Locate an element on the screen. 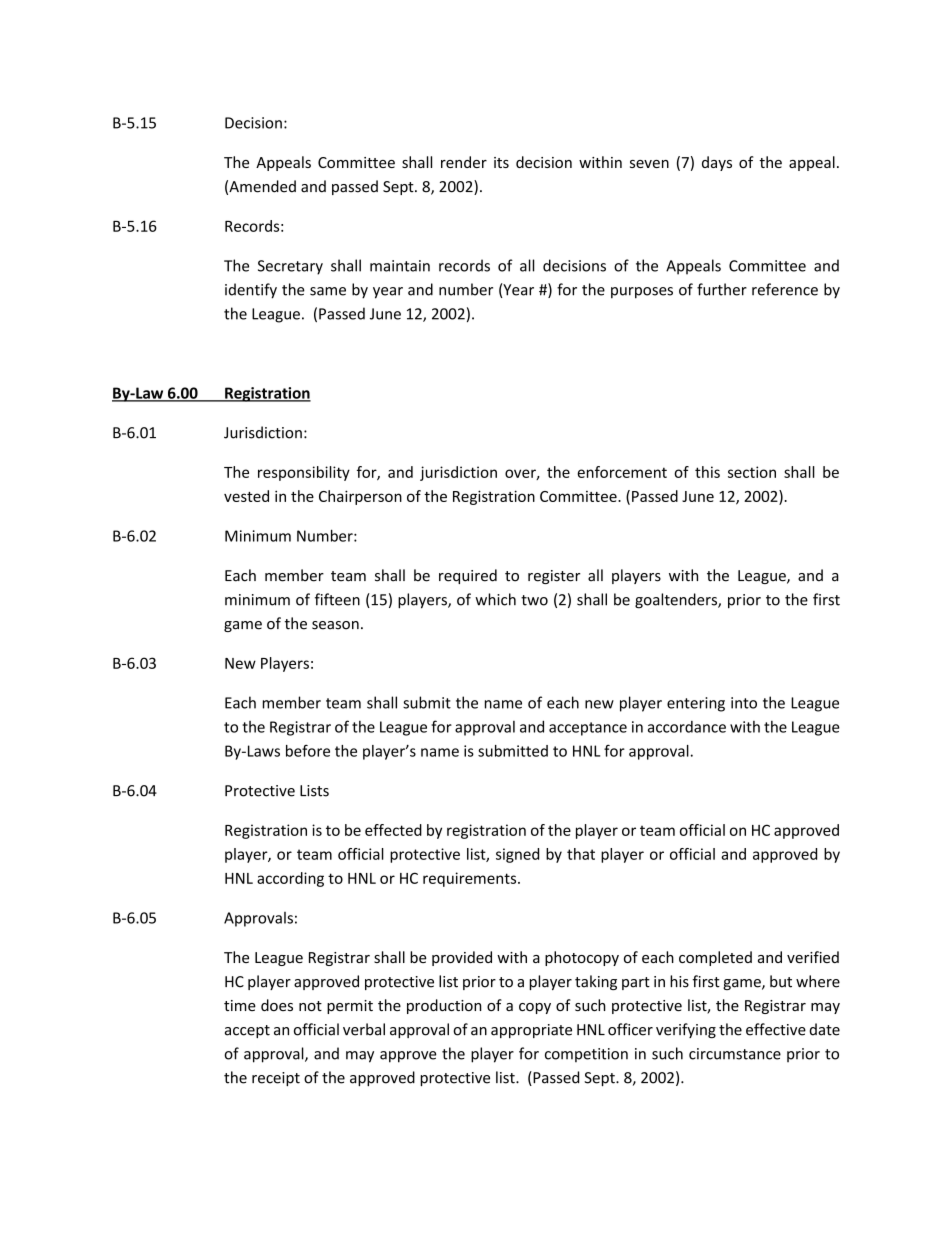 The height and width of the screenshot is (1233, 952). enforcement is located at coordinates (622, 472).
